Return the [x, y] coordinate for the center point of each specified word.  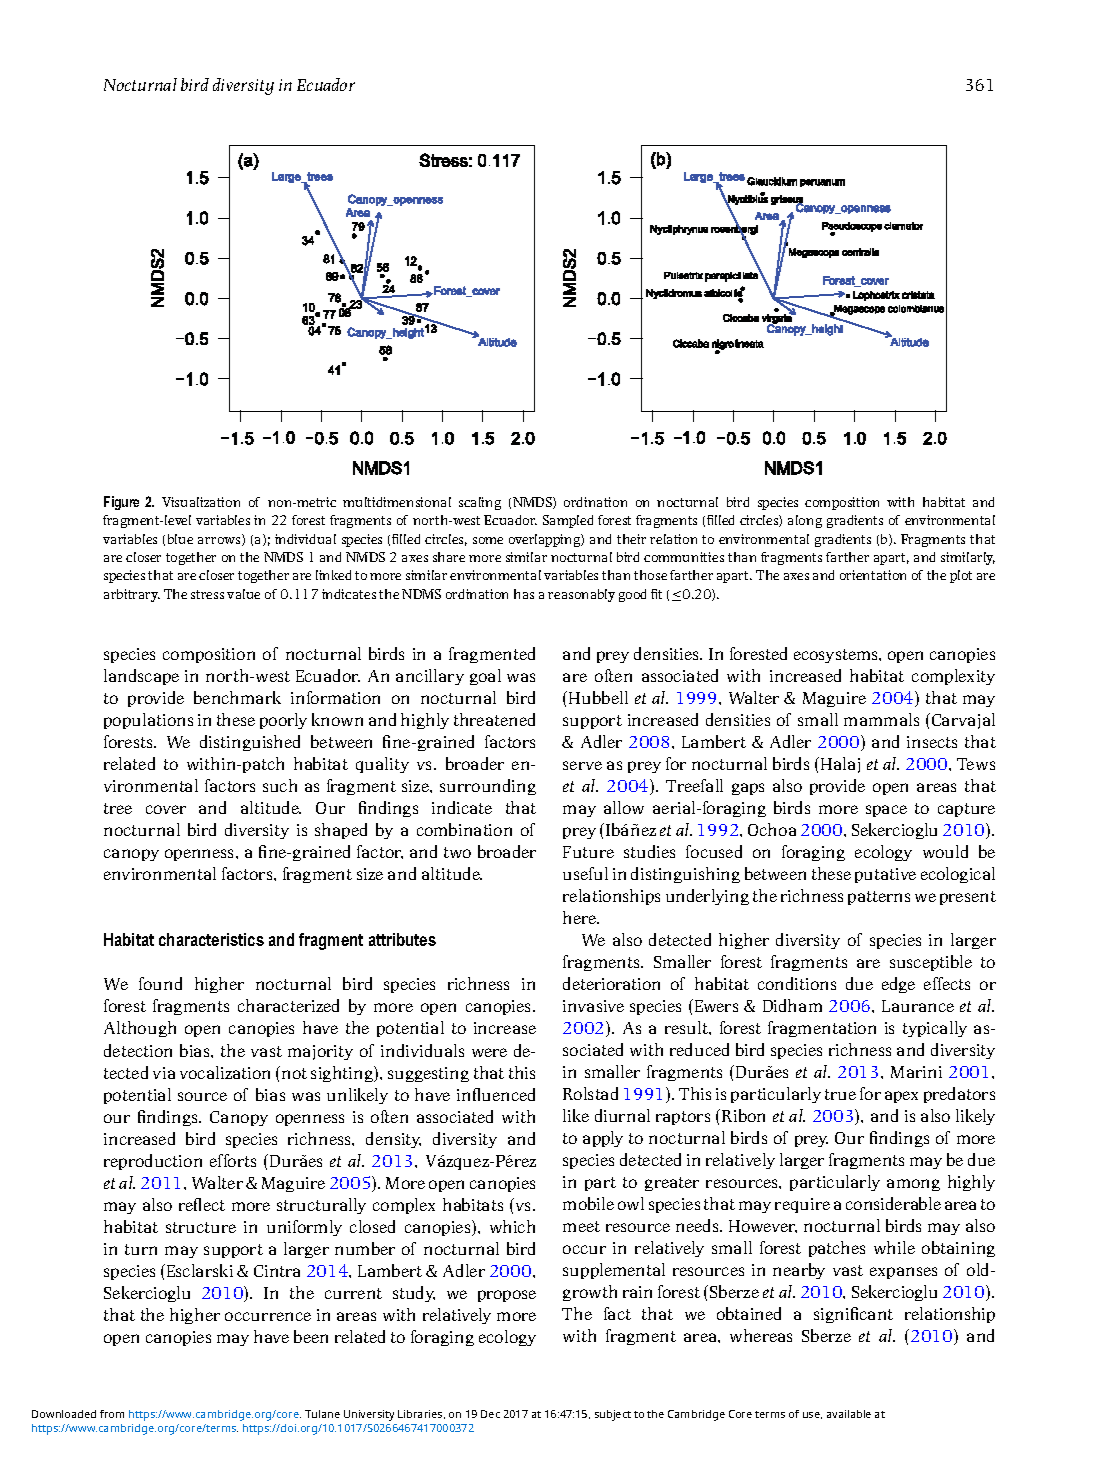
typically [935, 1029]
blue [180, 539]
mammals [881, 719]
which [512, 1226]
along [805, 521]
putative [885, 875]
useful [585, 873]
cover [166, 809]
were [489, 1052]
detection [138, 1050]
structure [201, 1227]
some [488, 540]
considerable [893, 1203]
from [112, 1414]
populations [148, 721]
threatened [494, 719]
